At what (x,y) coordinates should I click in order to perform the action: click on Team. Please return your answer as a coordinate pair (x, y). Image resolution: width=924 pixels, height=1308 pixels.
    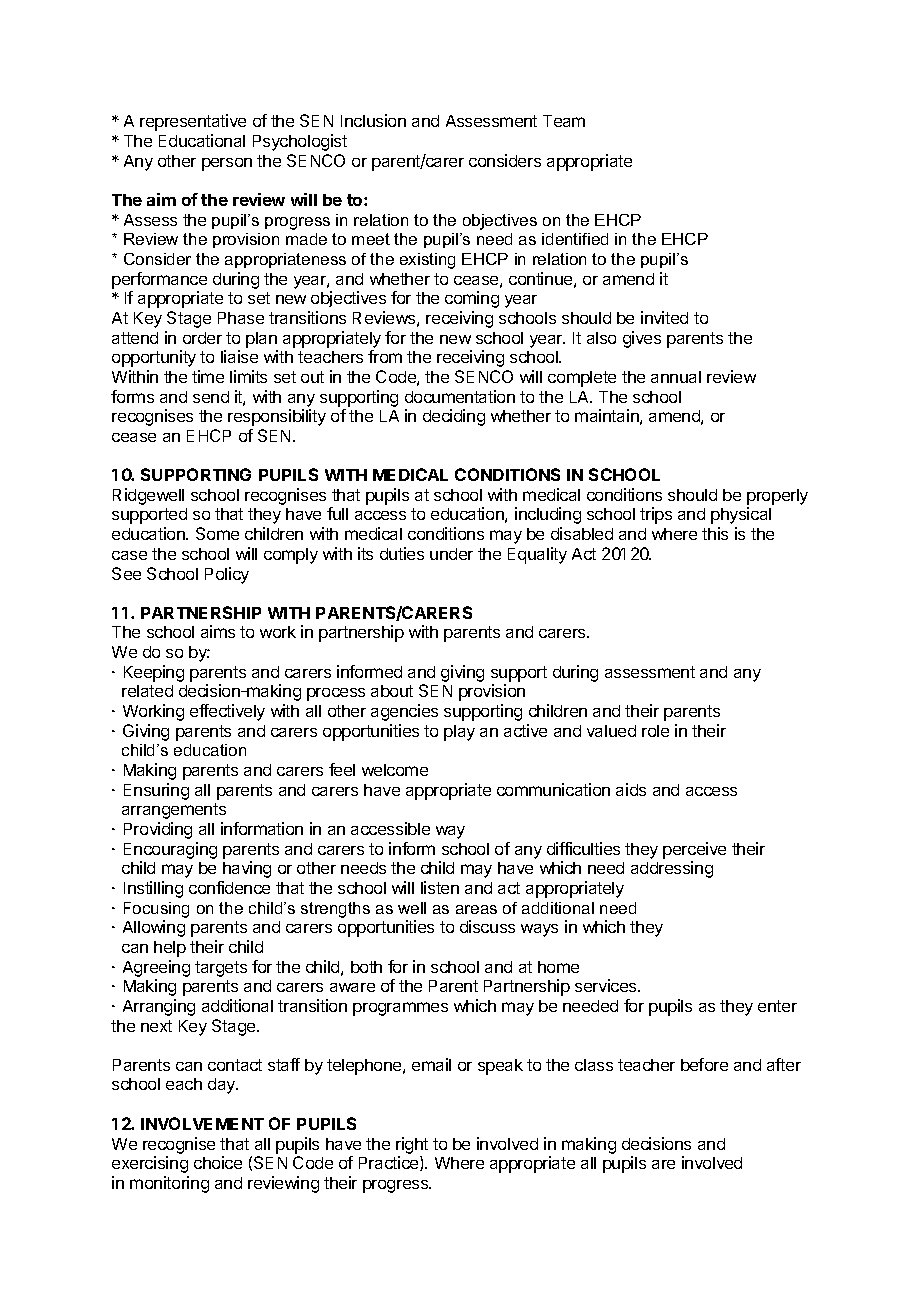
    Looking at the image, I should click on (564, 121).
